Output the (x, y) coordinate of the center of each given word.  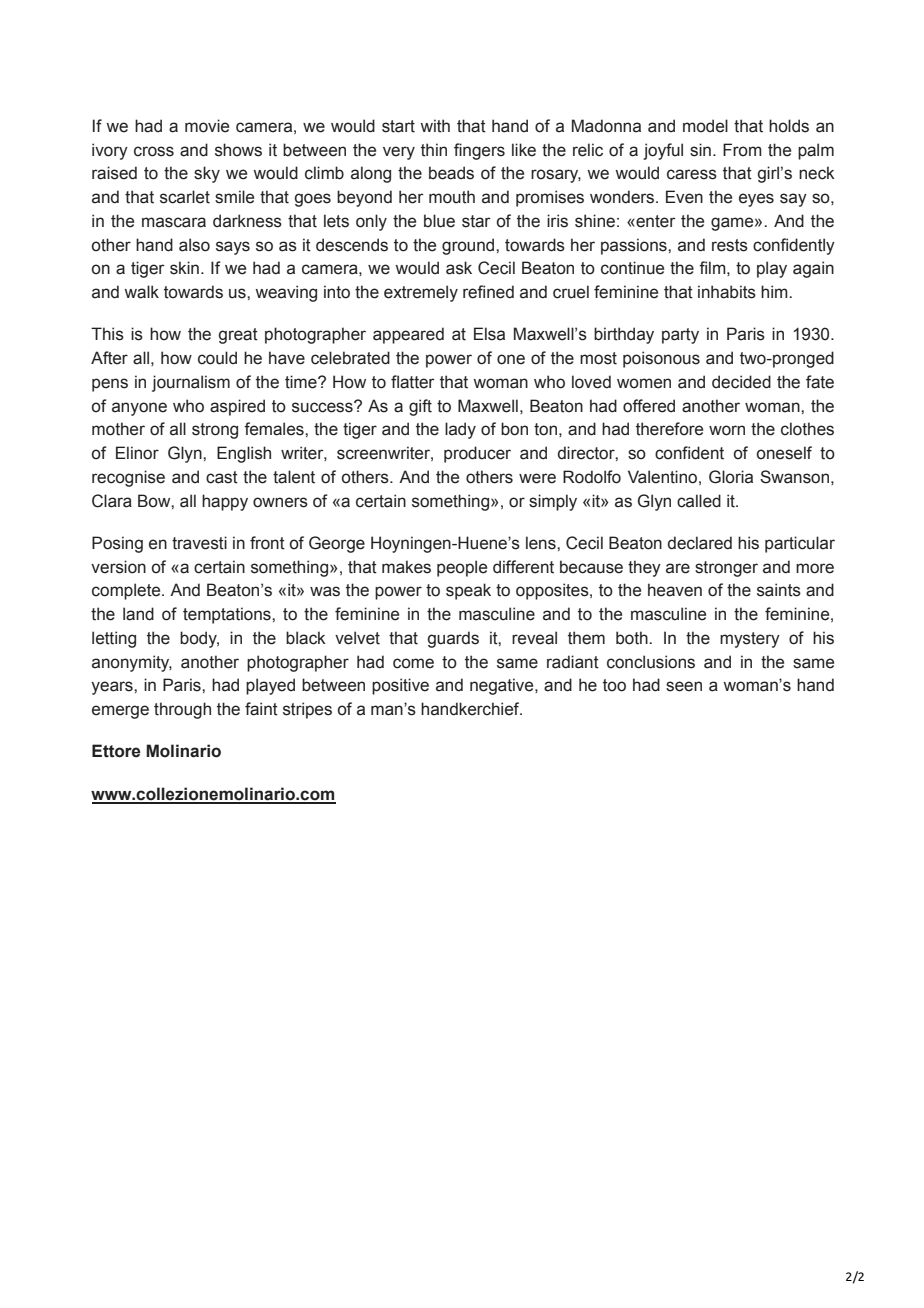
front (267, 543)
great (238, 336)
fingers (479, 151)
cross (154, 151)
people (462, 568)
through (182, 710)
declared (700, 543)
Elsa (489, 334)
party (680, 336)
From (742, 150)
